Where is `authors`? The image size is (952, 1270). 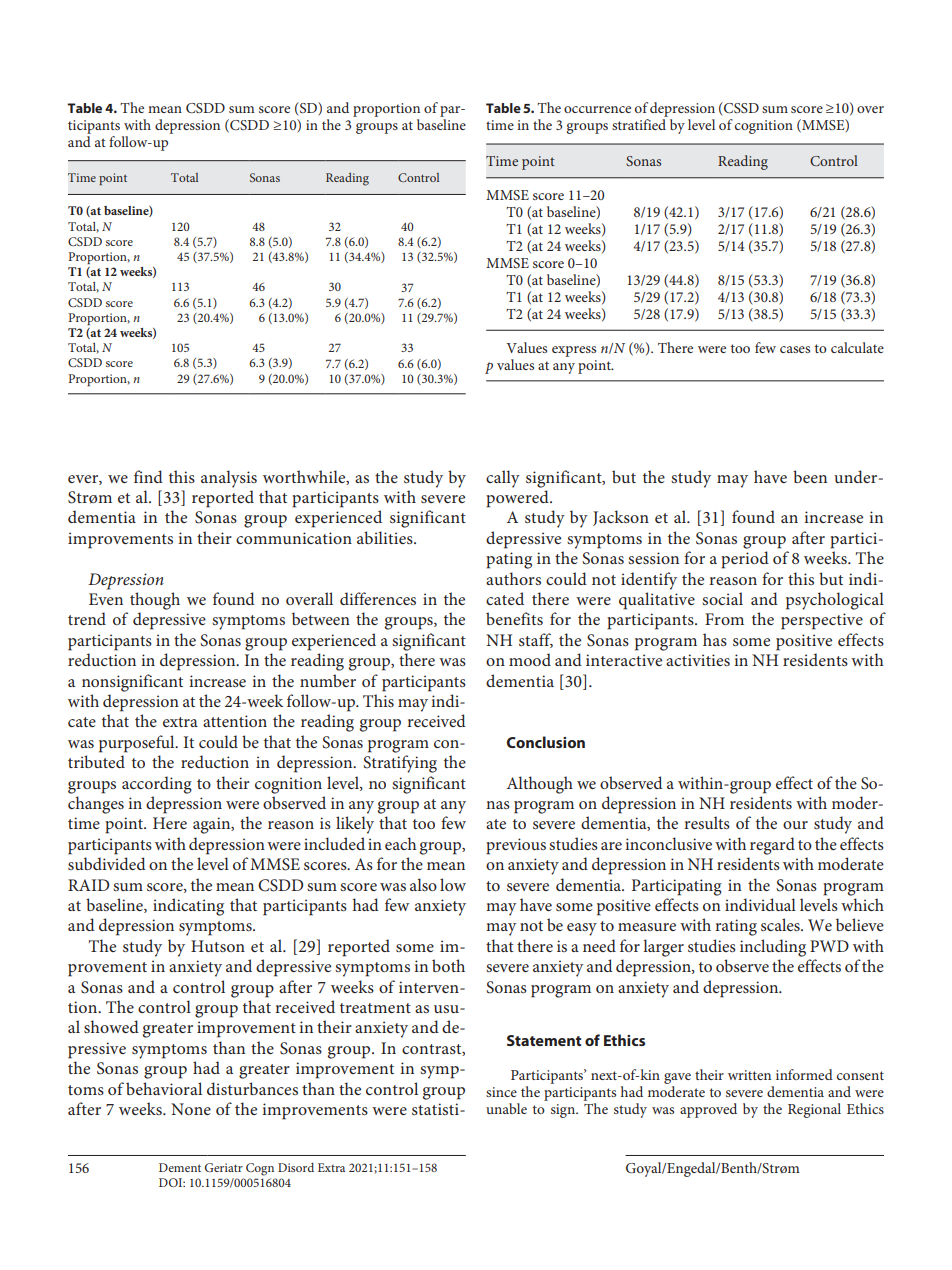 authors is located at coordinates (513, 578).
